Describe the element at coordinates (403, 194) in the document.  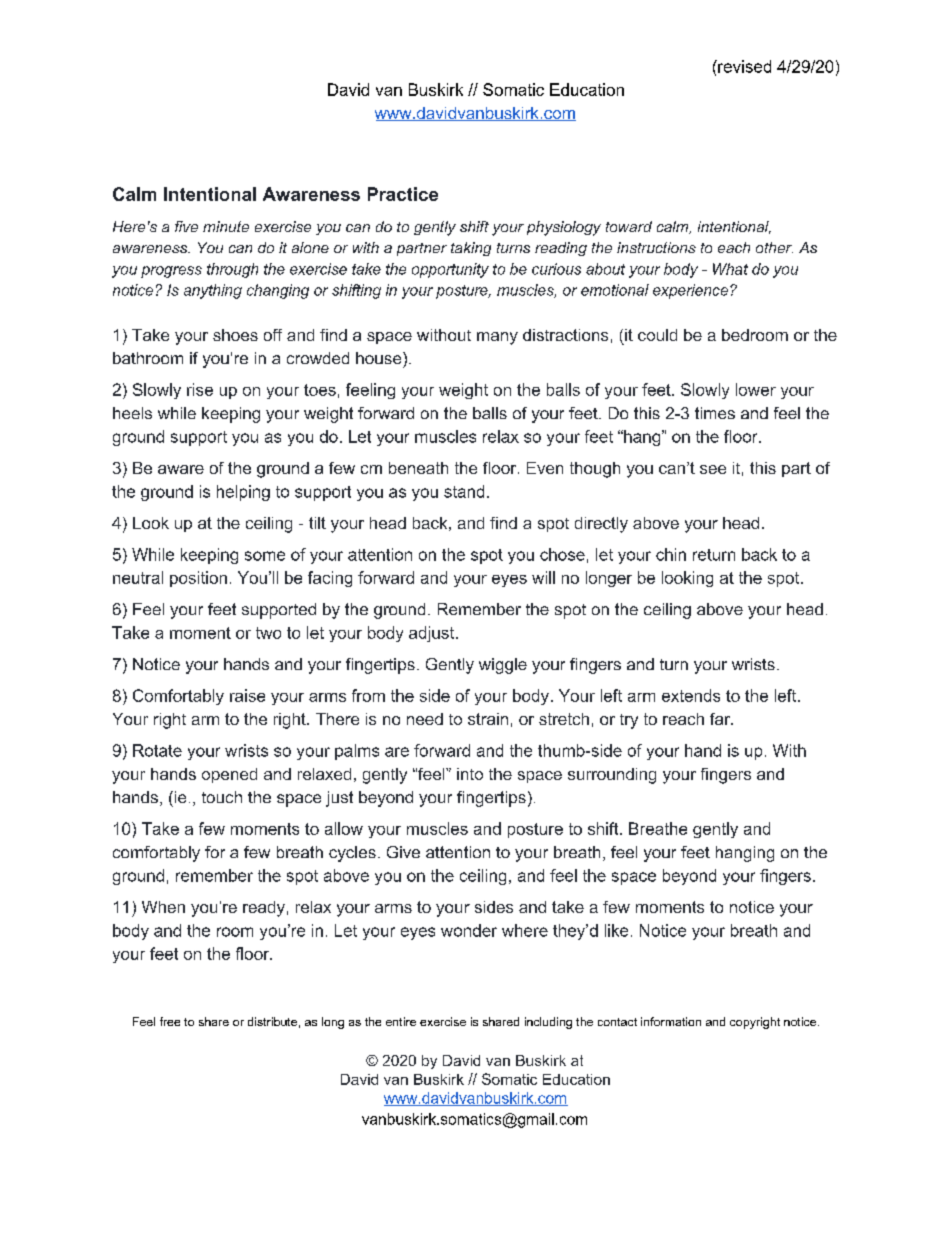
I see `Practice` at that location.
